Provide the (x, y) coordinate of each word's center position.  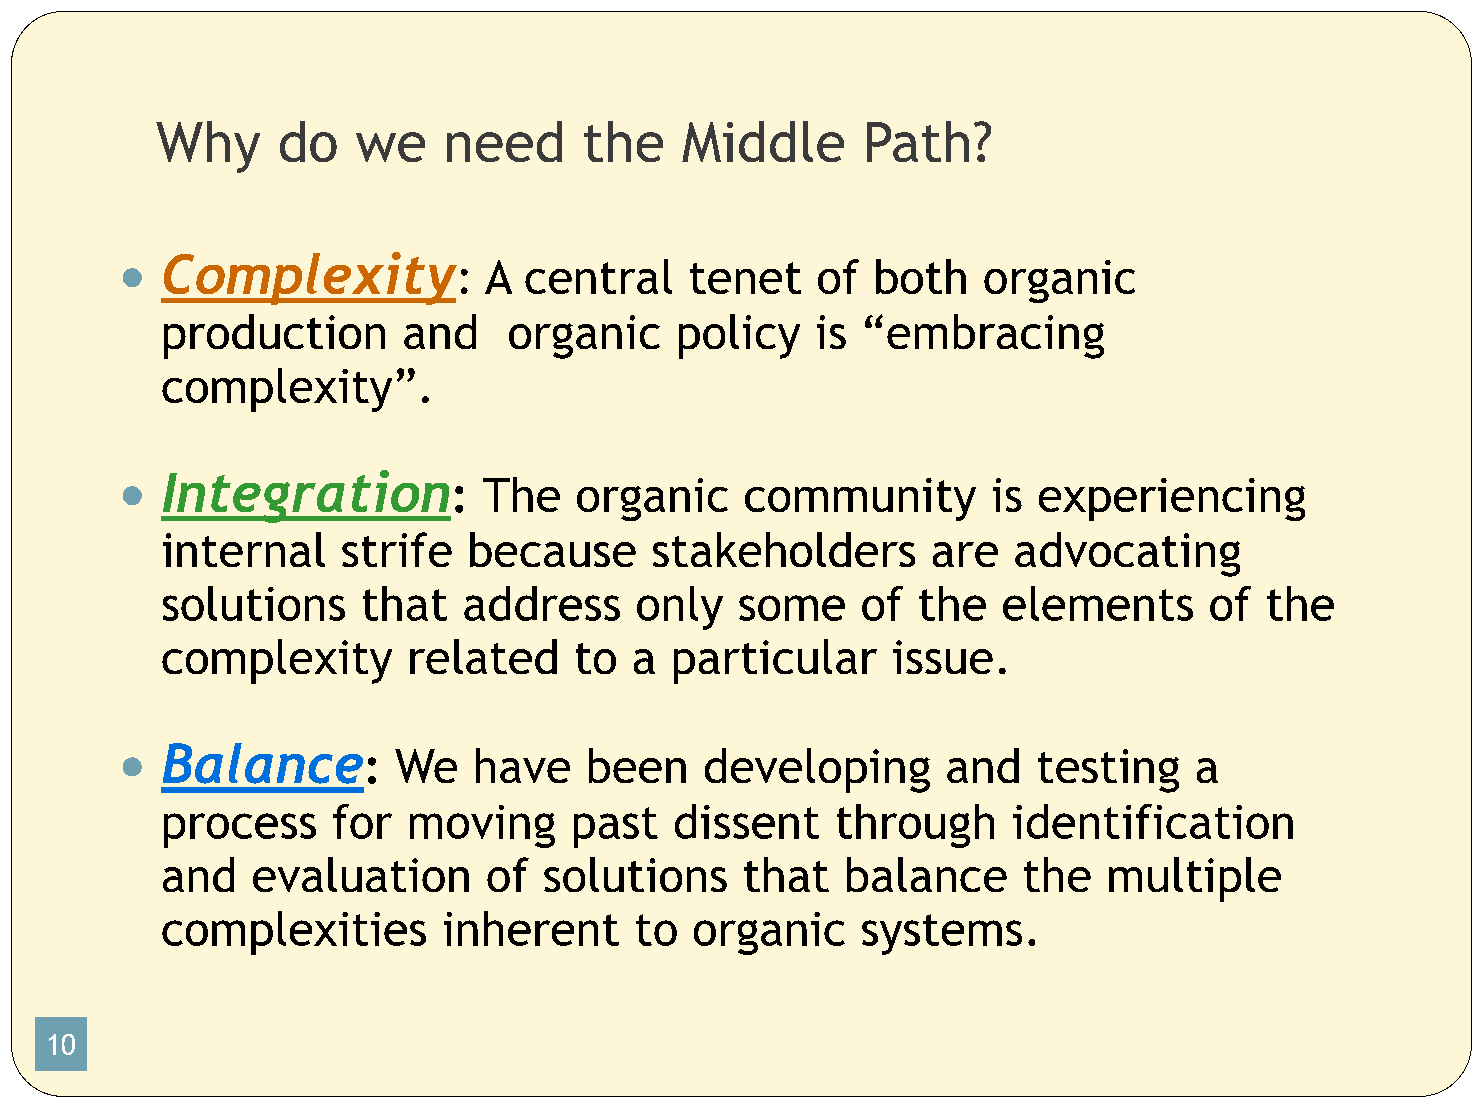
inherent (531, 928)
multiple (1195, 879)
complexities (294, 933)
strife (397, 549)
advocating (1127, 554)
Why (208, 147)
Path (918, 141)
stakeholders (784, 549)
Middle (763, 141)
